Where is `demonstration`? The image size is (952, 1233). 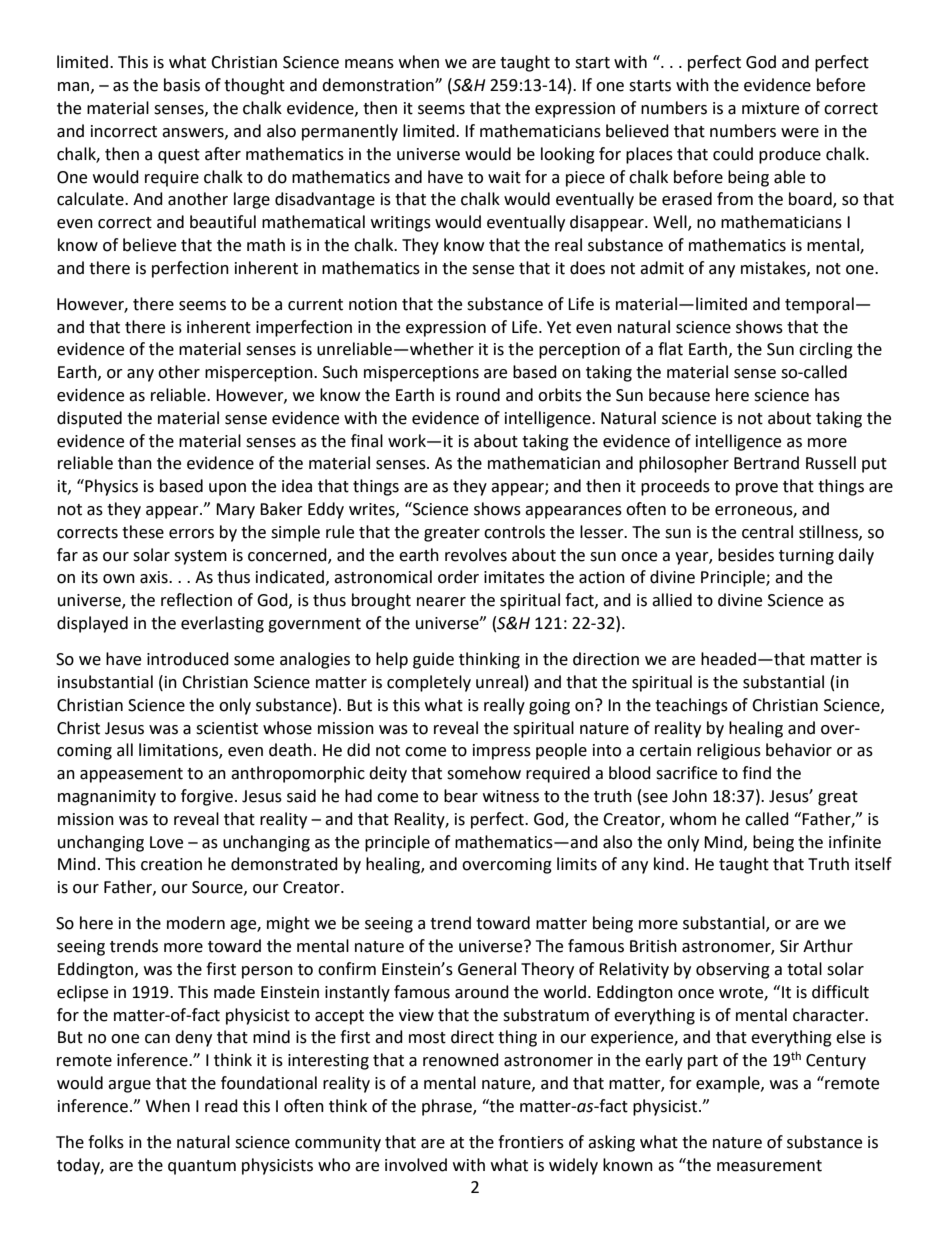 demonstration is located at coordinates (379, 85).
